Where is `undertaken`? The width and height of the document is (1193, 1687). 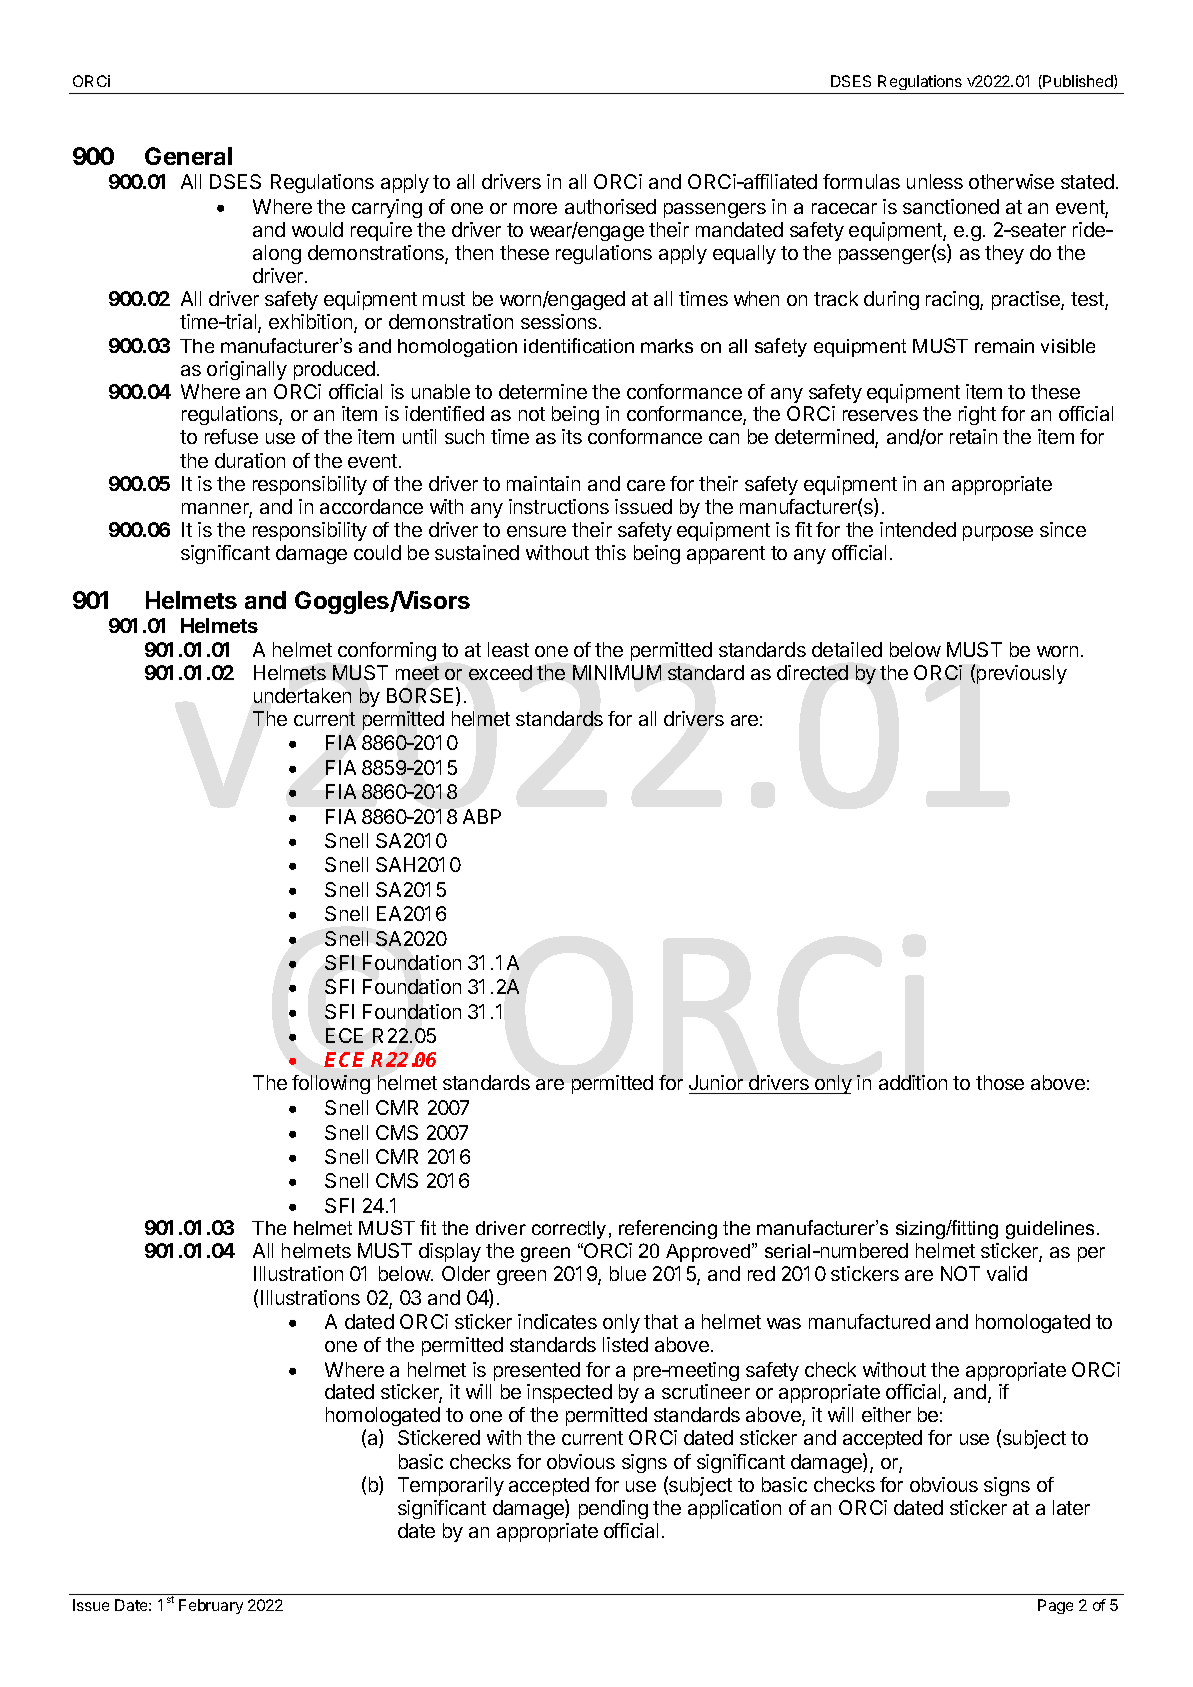 undertaken is located at coordinates (302, 695).
